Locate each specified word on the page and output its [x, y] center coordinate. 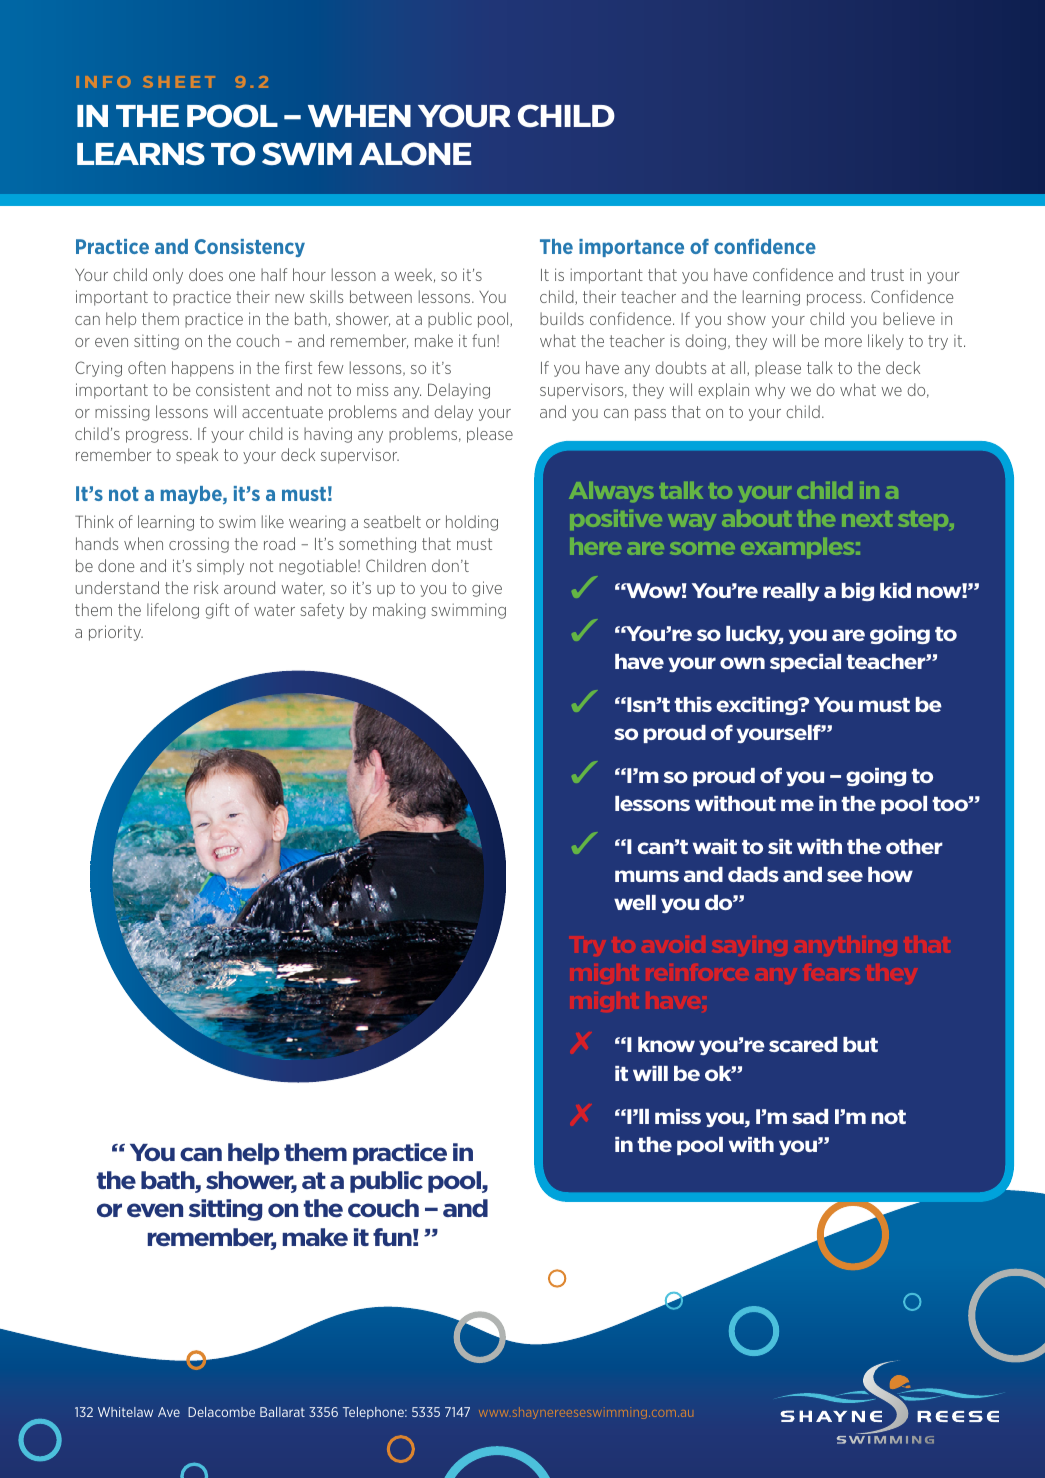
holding [472, 523]
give [487, 589]
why [770, 391]
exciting [758, 706]
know [666, 1044]
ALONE [415, 154]
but [860, 1044]
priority [116, 633]
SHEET [179, 82]
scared [803, 1044]
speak [197, 456]
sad [810, 1116]
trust [887, 275]
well [635, 902]
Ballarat [282, 1412]
